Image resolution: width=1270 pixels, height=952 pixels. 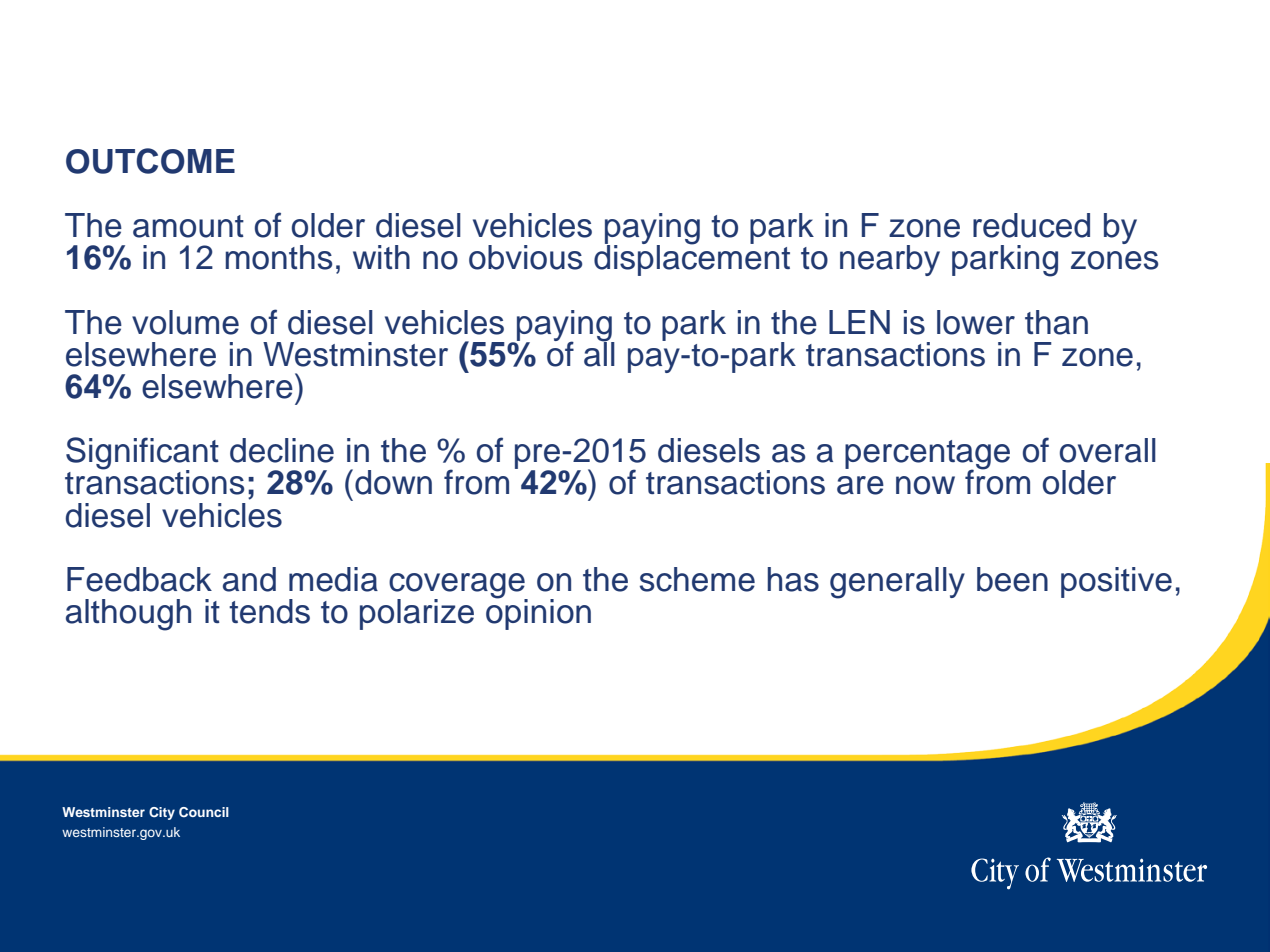 What do you see at coordinates (697, 579) in the image?
I see `scheme` at bounding box center [697, 579].
